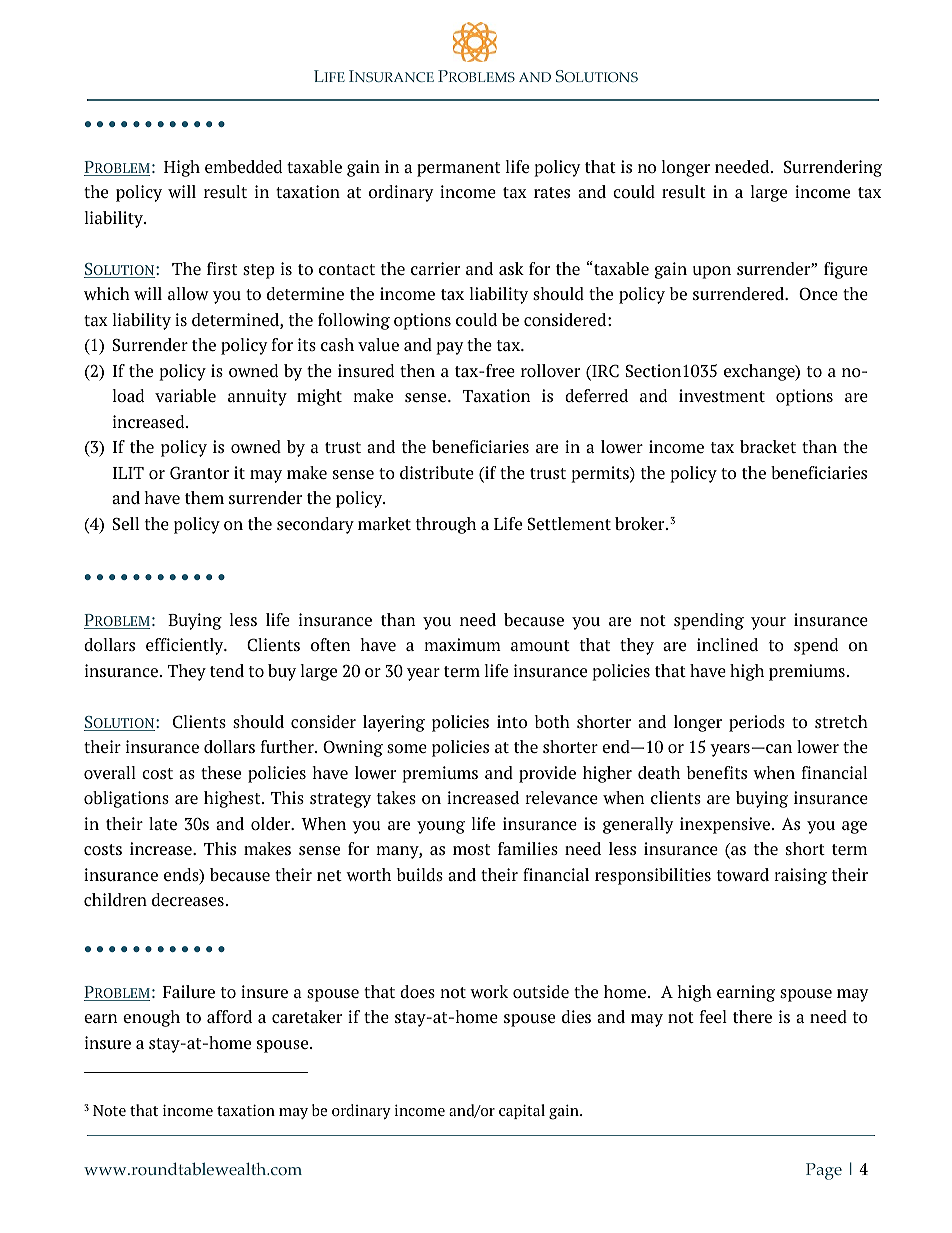 The width and height of the document is (952, 1233). What do you see at coordinates (727, 644) in the document?
I see `inclined` at bounding box center [727, 644].
